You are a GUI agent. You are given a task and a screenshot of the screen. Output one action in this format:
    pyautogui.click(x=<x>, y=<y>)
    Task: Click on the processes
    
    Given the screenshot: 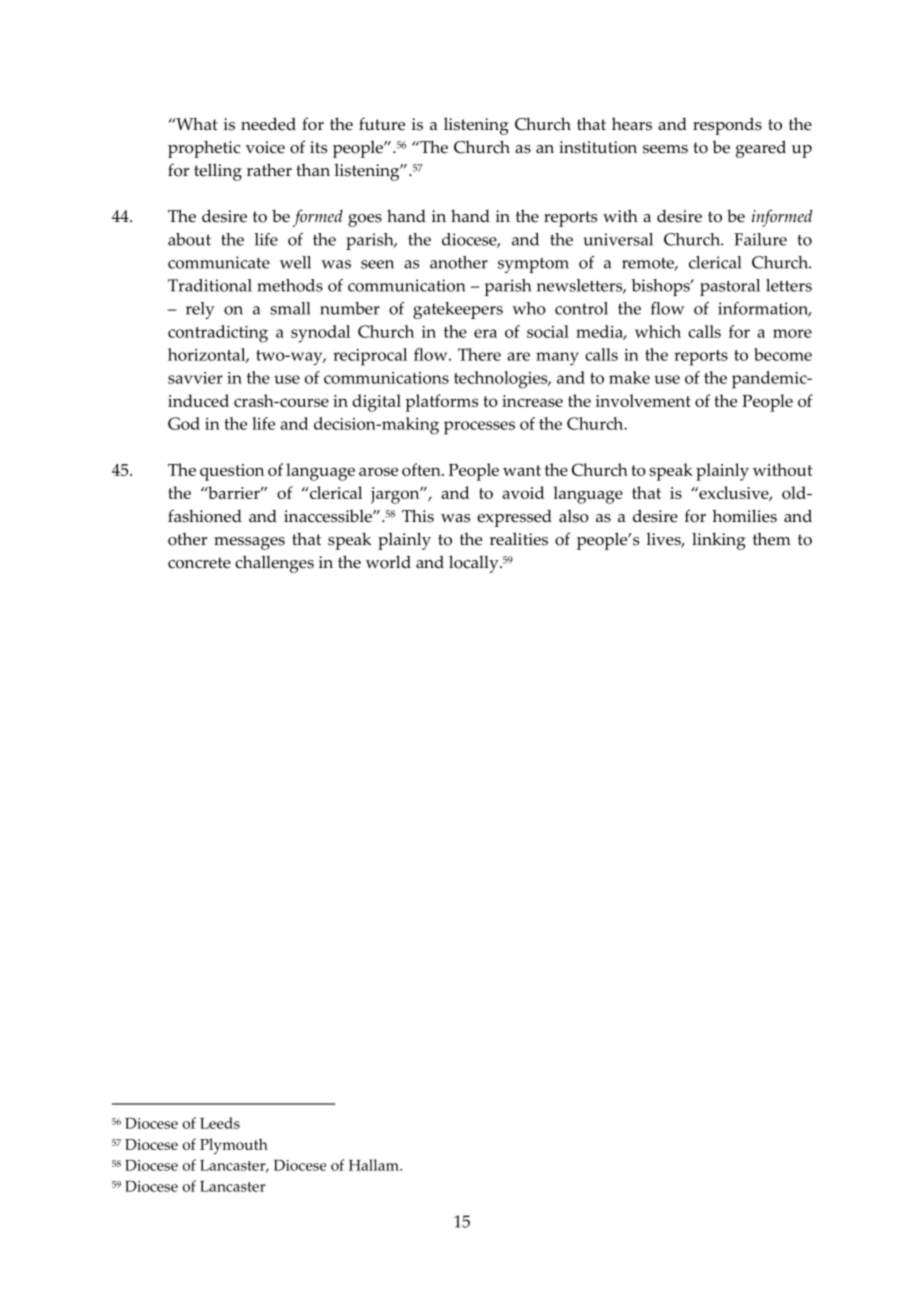 What is the action you would take?
    pyautogui.click(x=479, y=428)
